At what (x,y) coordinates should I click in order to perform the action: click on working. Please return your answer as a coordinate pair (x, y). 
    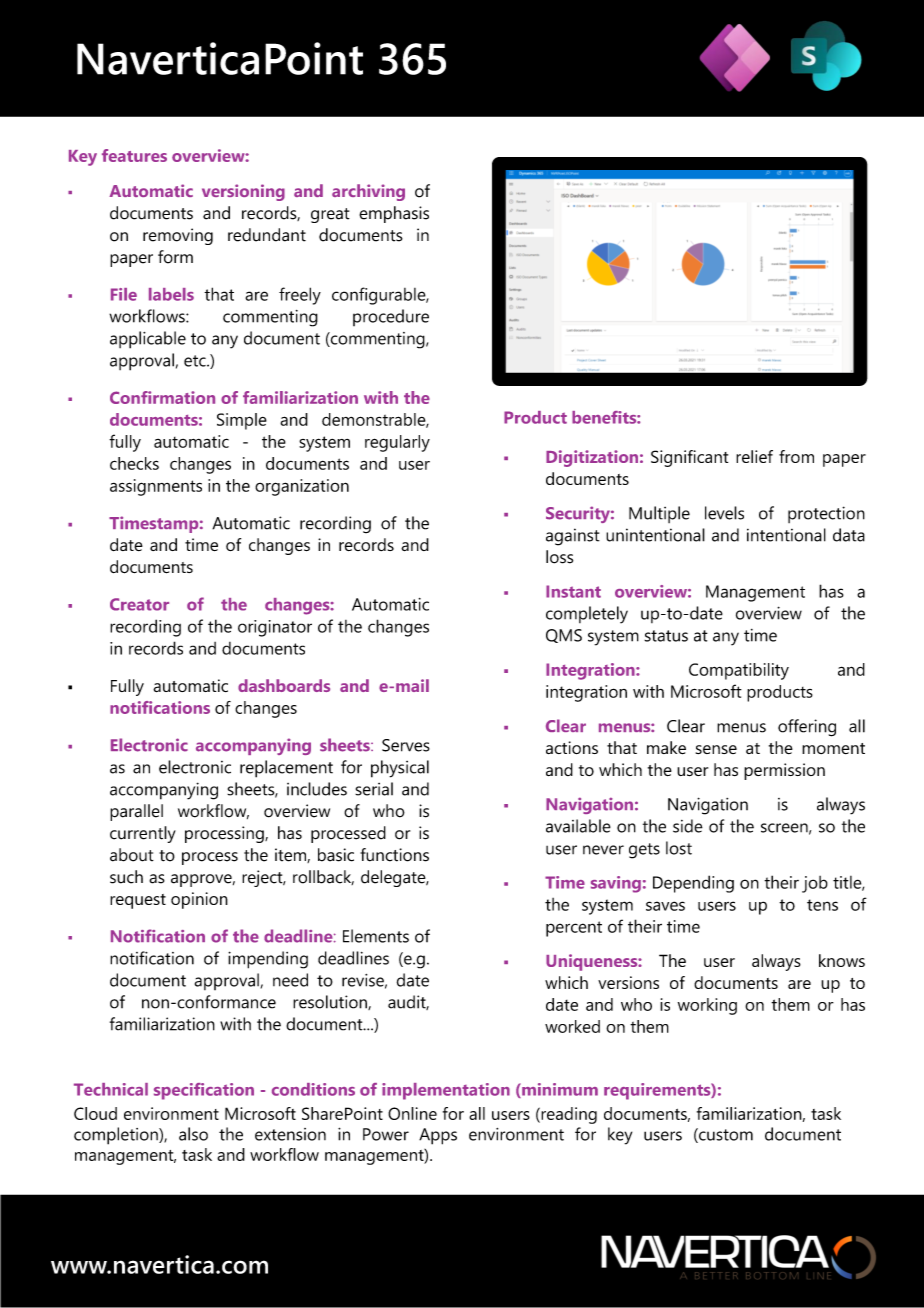
    Looking at the image, I should click on (707, 1006).
